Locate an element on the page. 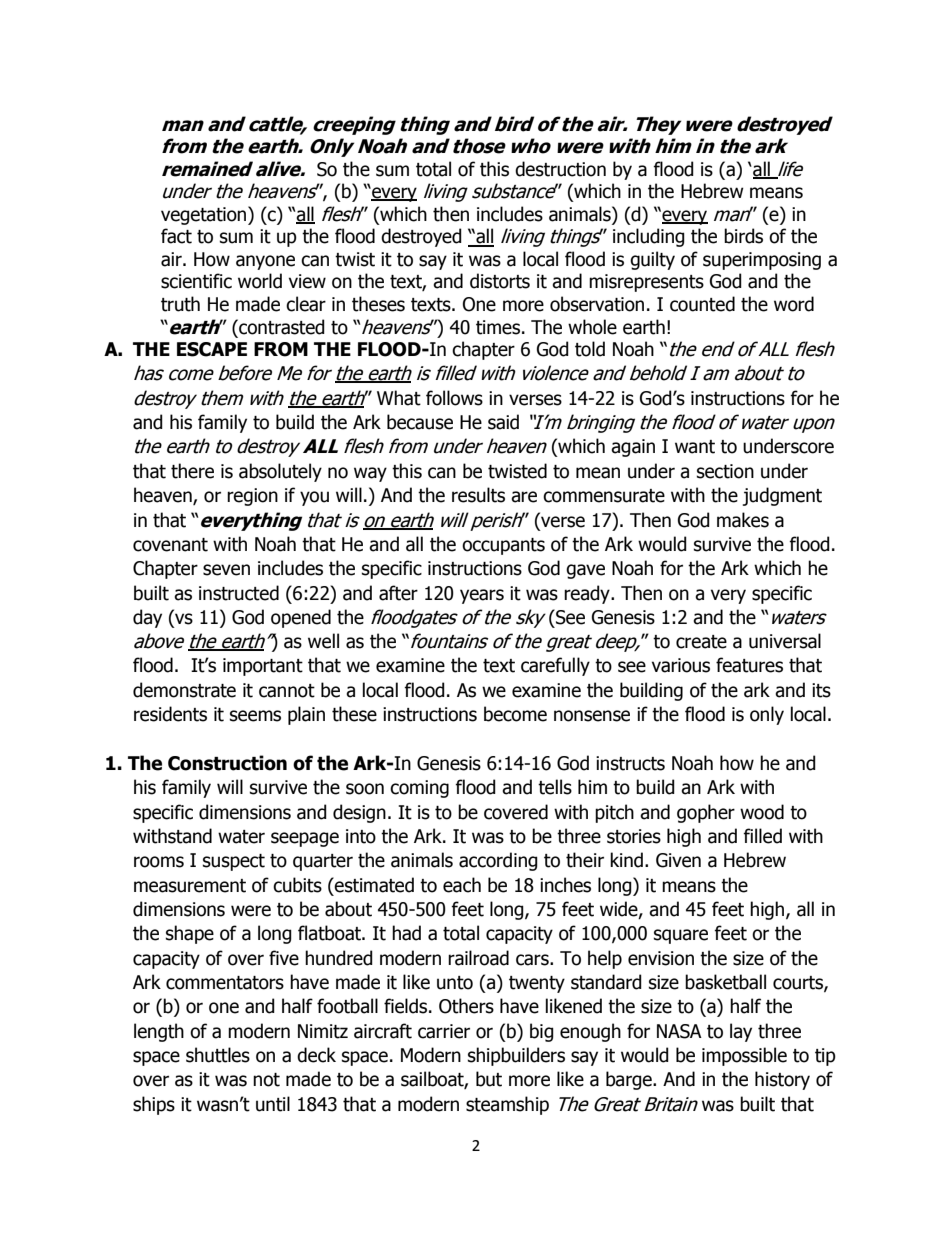  impossible is located at coordinates (744, 1056).
